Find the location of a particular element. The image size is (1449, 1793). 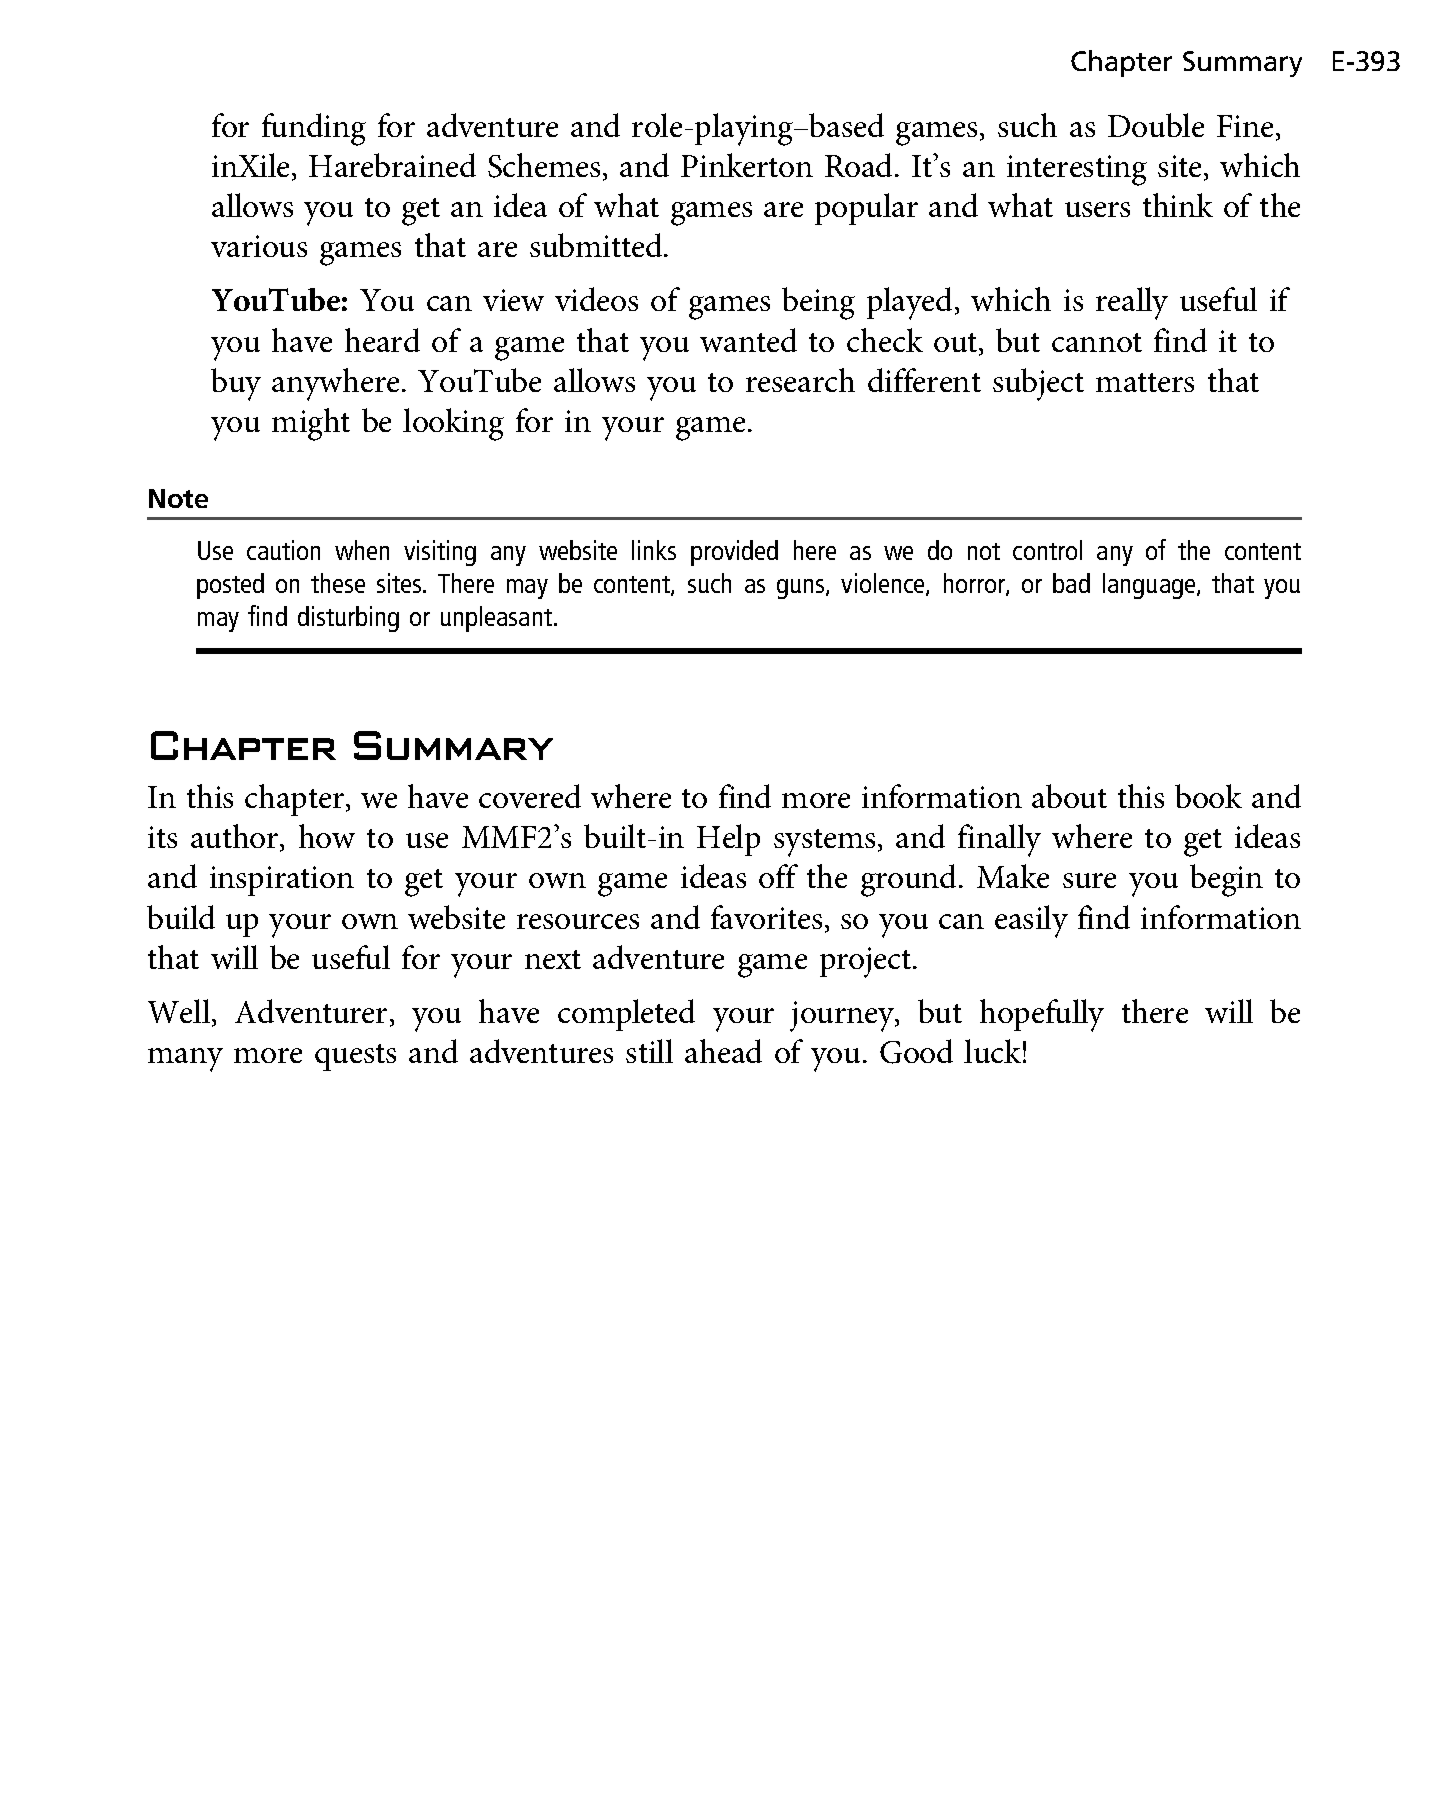

interesting is located at coordinates (1077, 170).
